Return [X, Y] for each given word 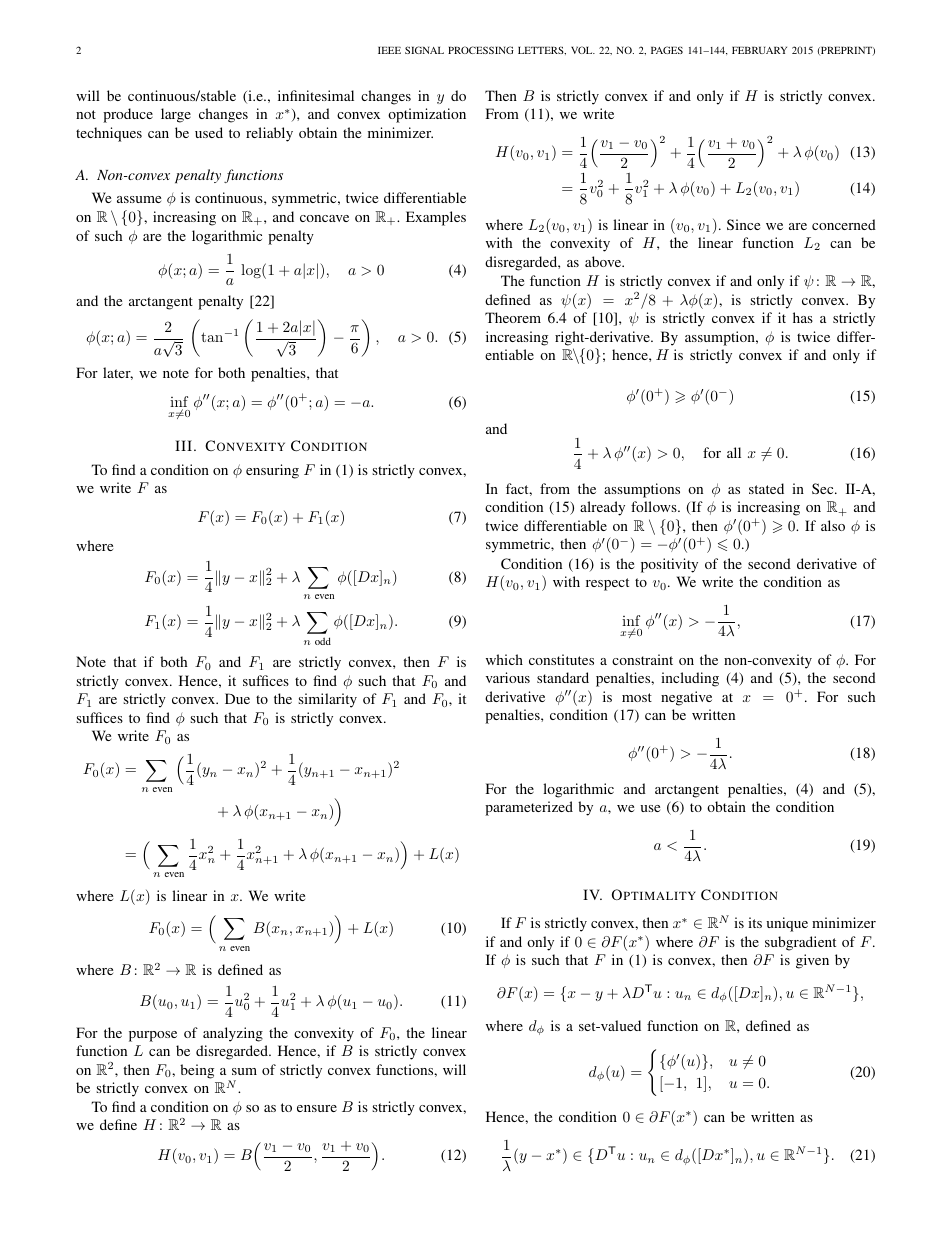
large [176, 115]
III [183, 445]
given [812, 961]
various [508, 677]
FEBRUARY [759, 50]
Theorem [513, 317]
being [197, 1071]
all [734, 452]
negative [686, 698]
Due [237, 698]
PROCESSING [481, 50]
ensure [317, 1108]
